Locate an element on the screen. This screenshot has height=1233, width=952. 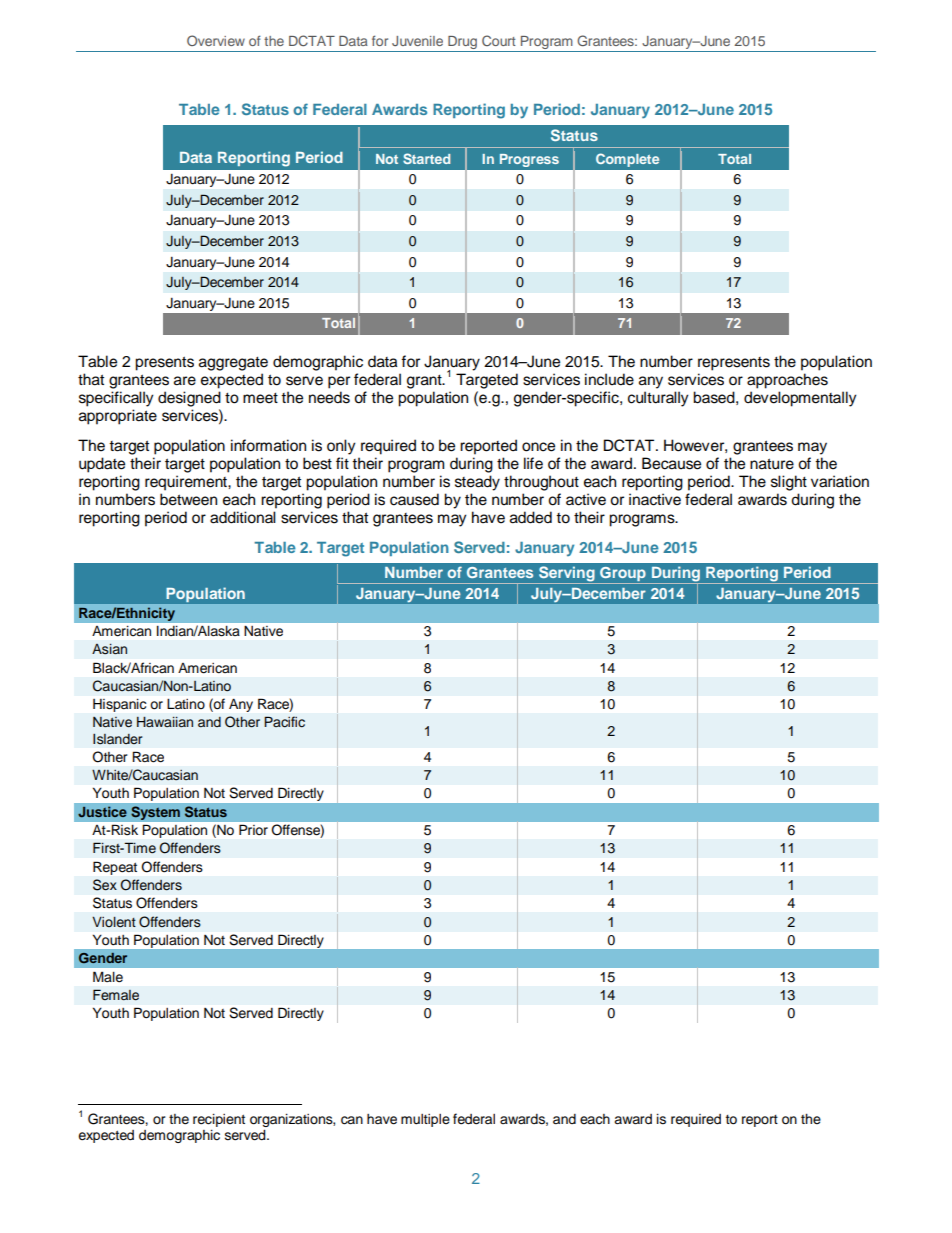
Overview is located at coordinates (216, 40).
